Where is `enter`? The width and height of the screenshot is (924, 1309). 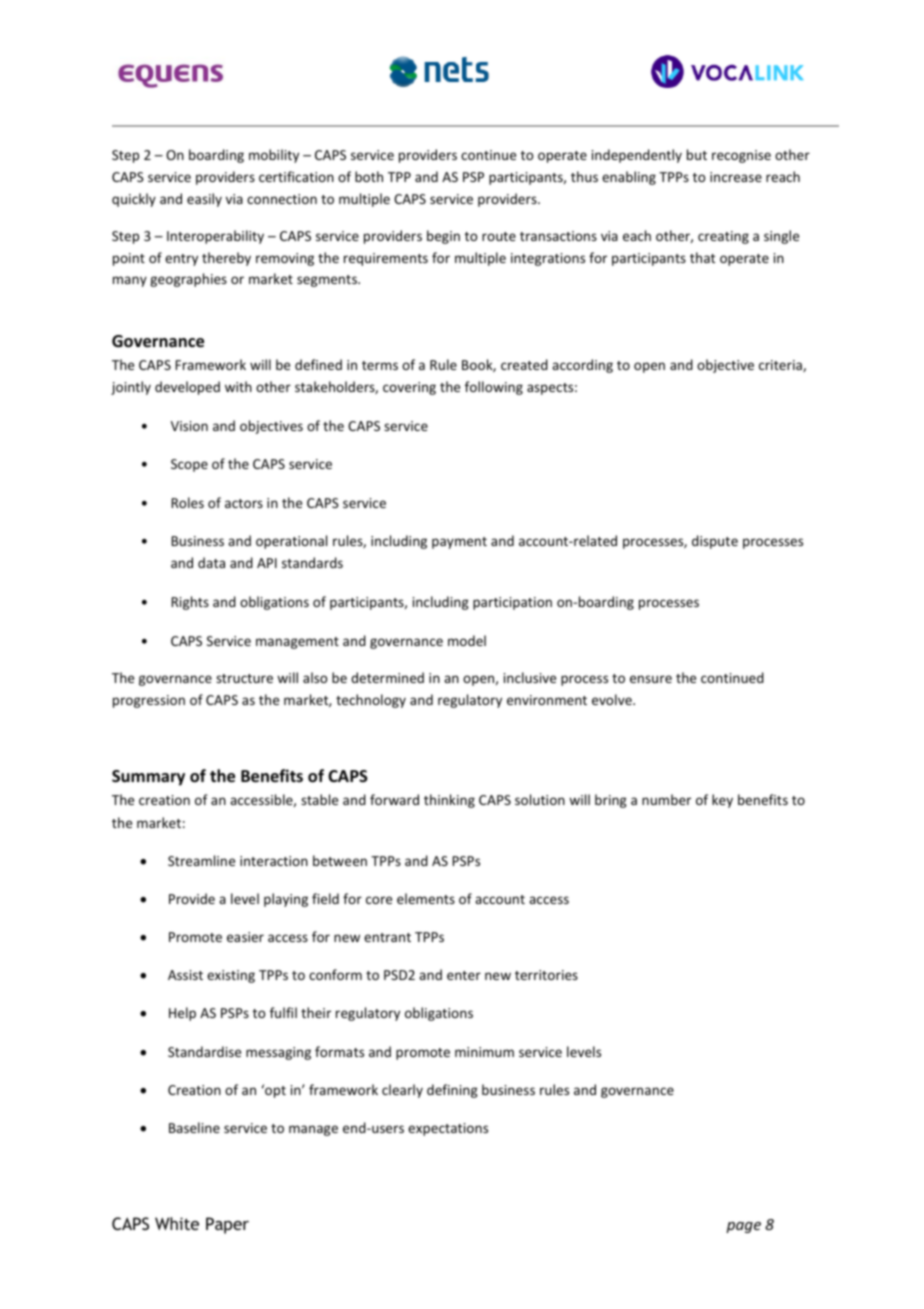
enter is located at coordinates (464, 975).
